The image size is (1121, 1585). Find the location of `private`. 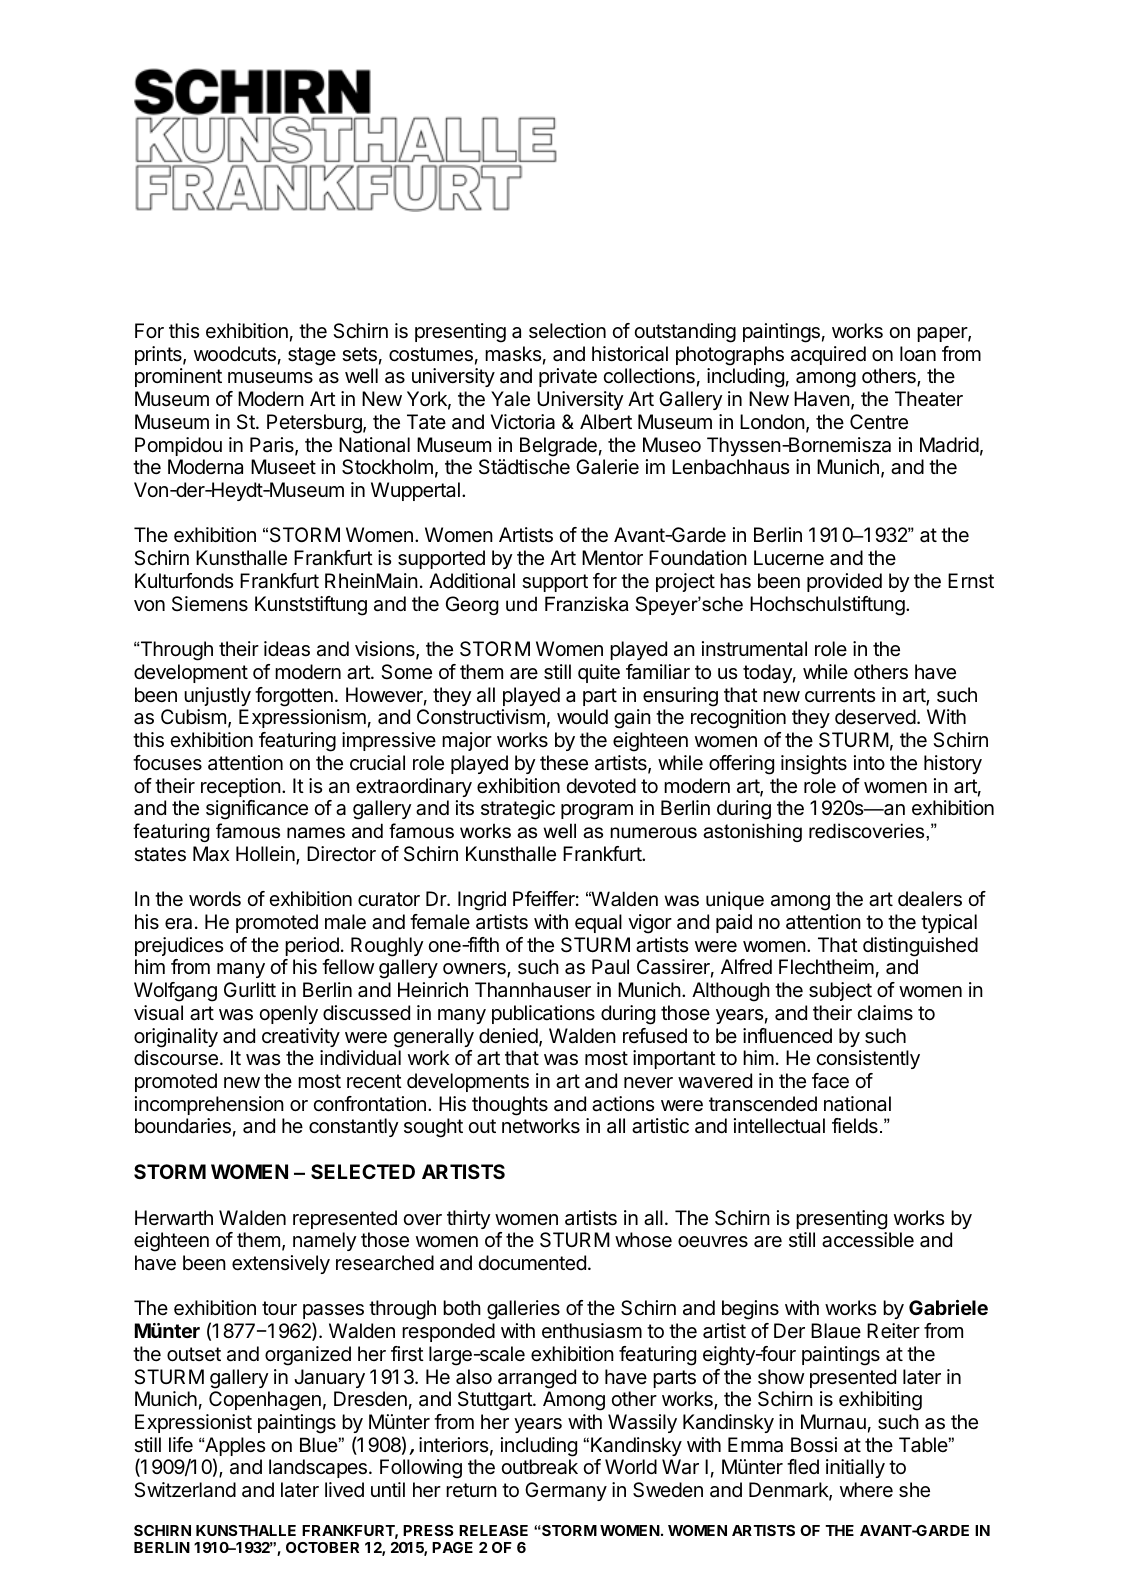

private is located at coordinates (568, 377).
